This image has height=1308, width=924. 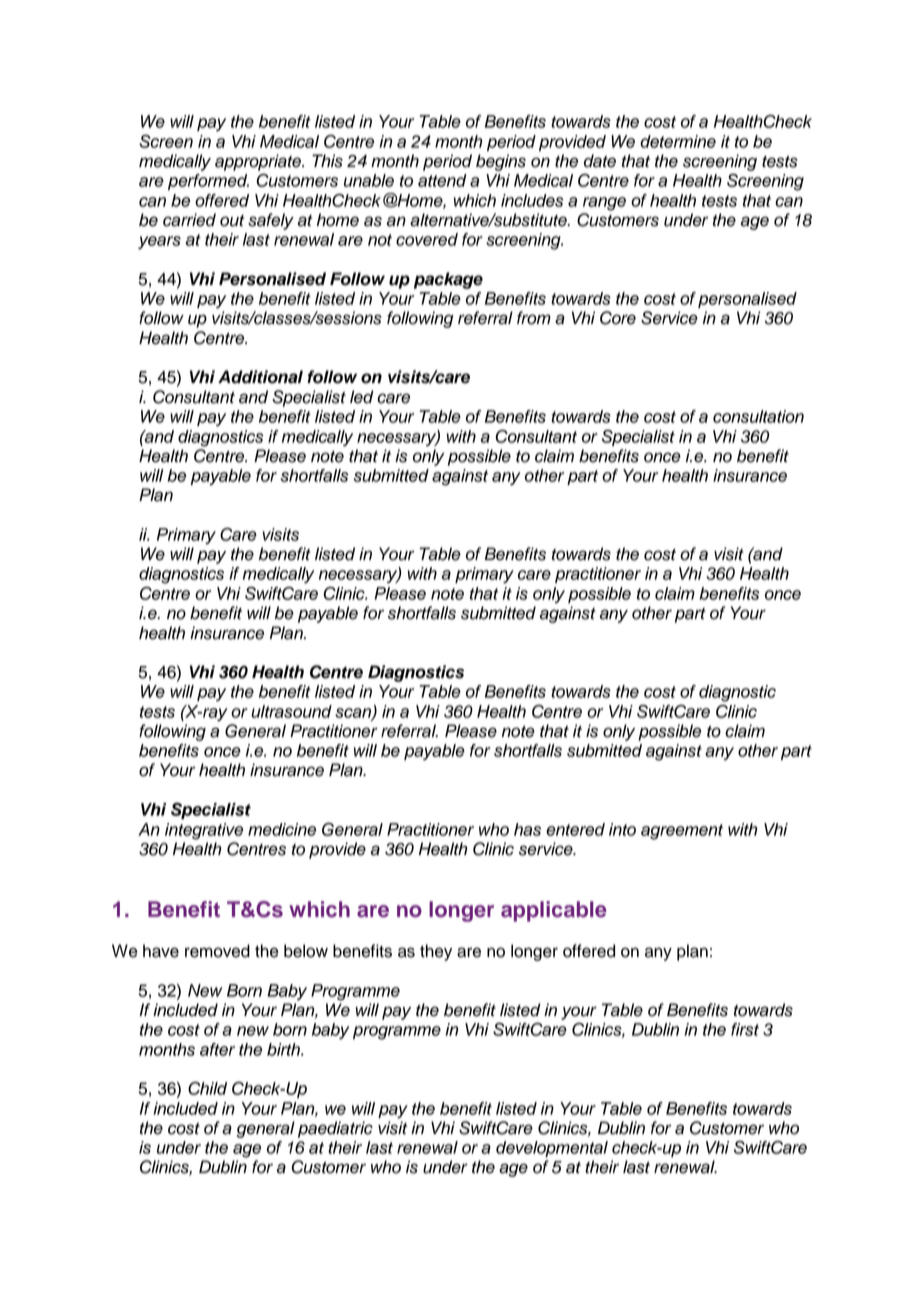 I want to click on performed, so click(x=208, y=182).
